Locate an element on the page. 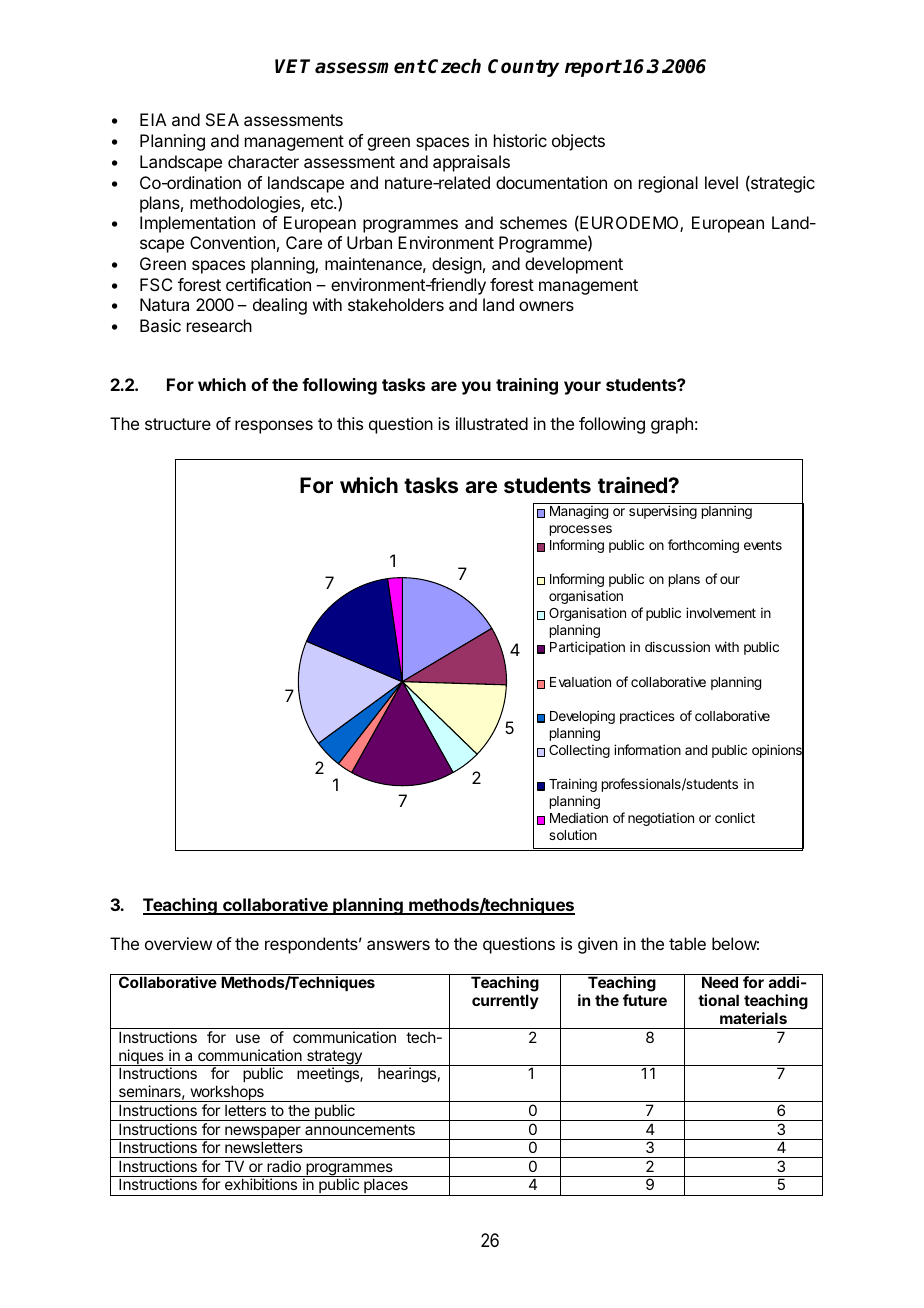  materials is located at coordinates (753, 1018).
